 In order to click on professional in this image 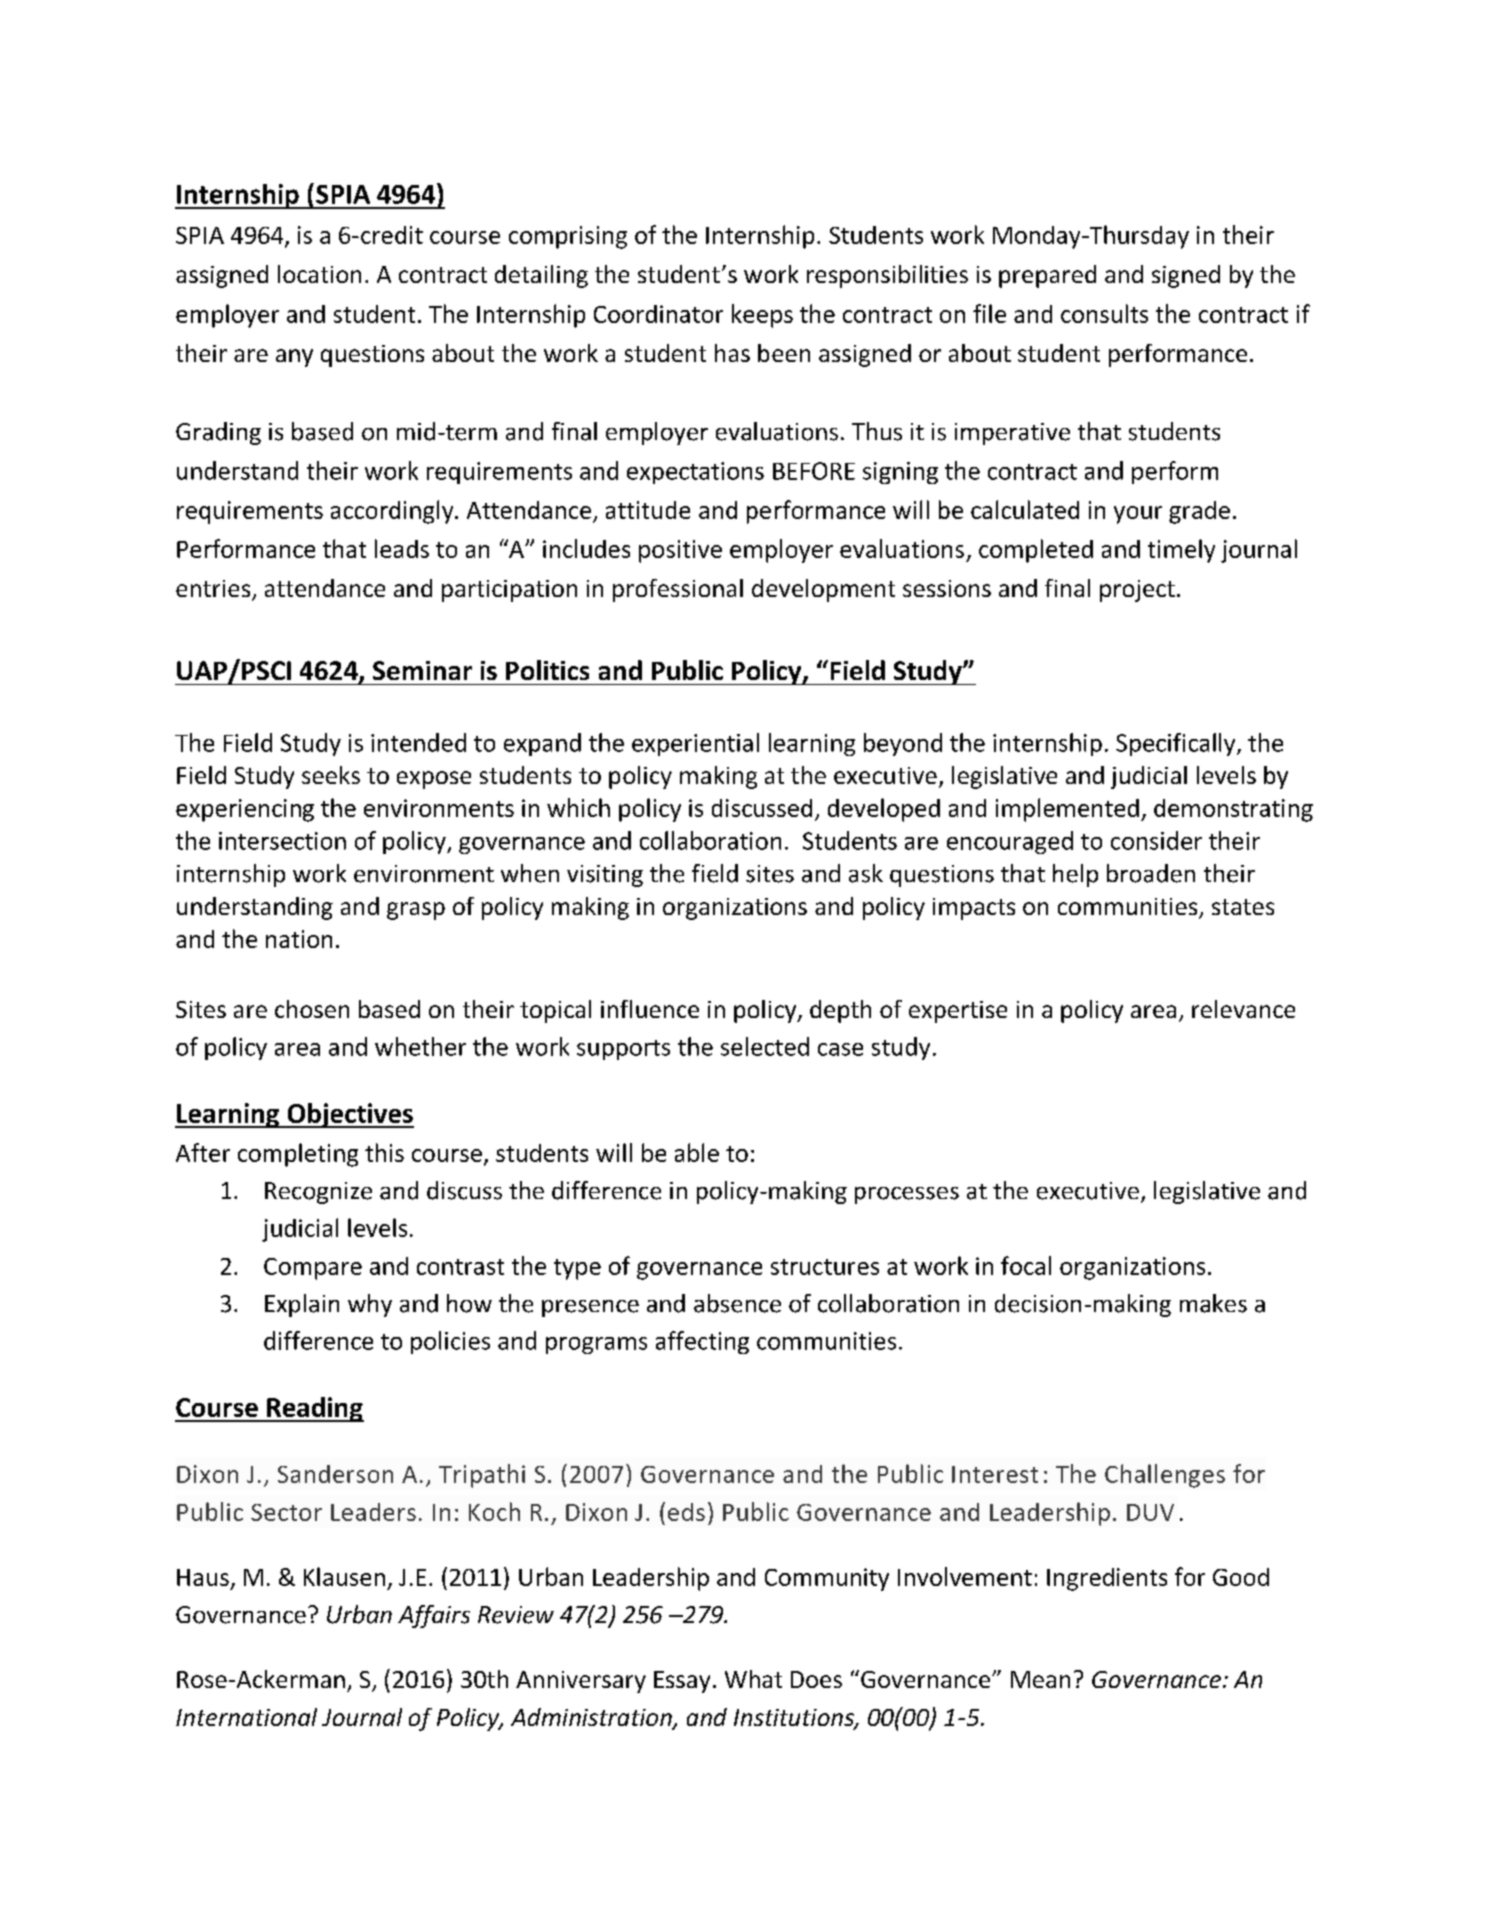, I will do `click(678, 590)`.
